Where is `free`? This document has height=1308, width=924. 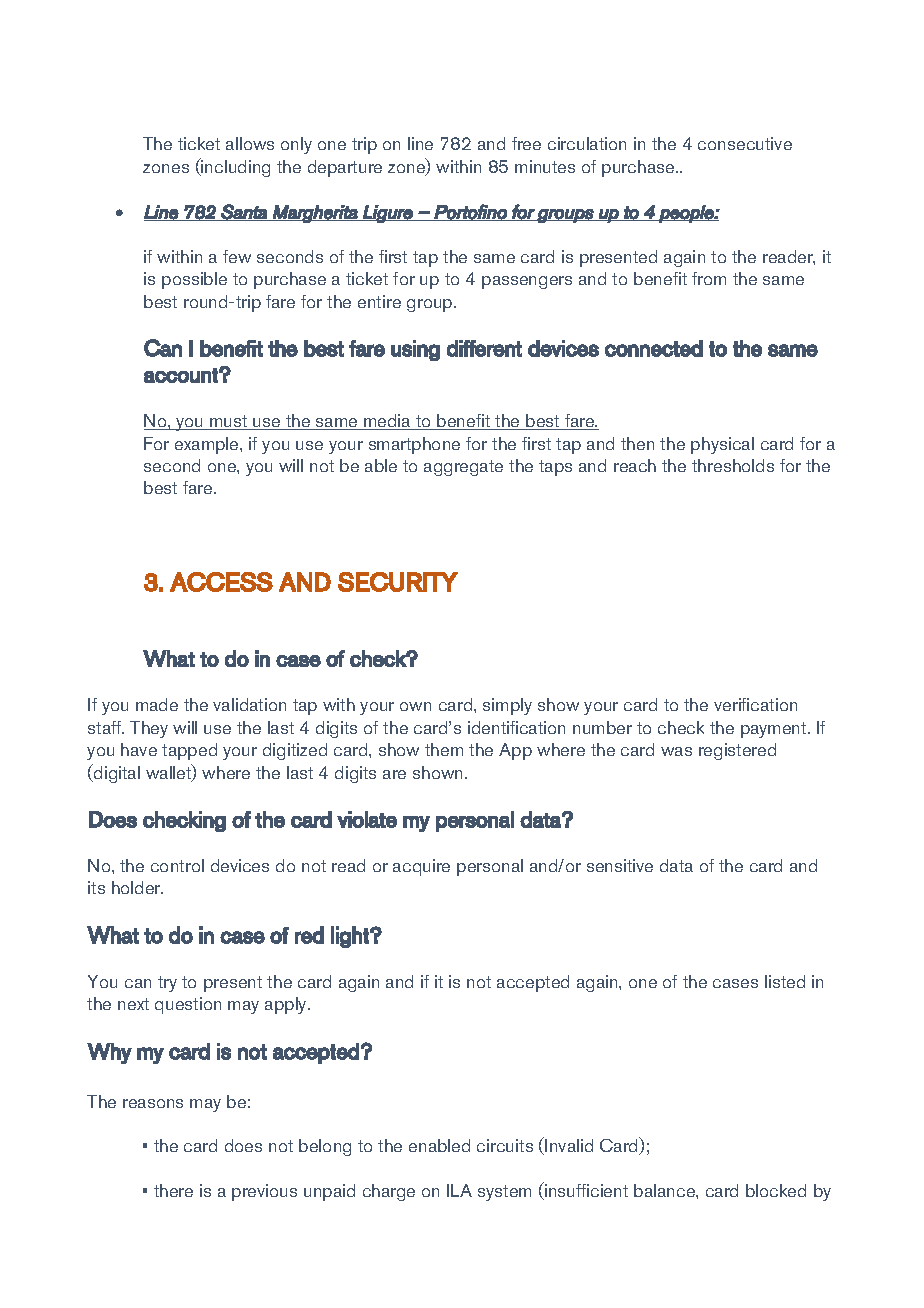
free is located at coordinates (526, 143).
